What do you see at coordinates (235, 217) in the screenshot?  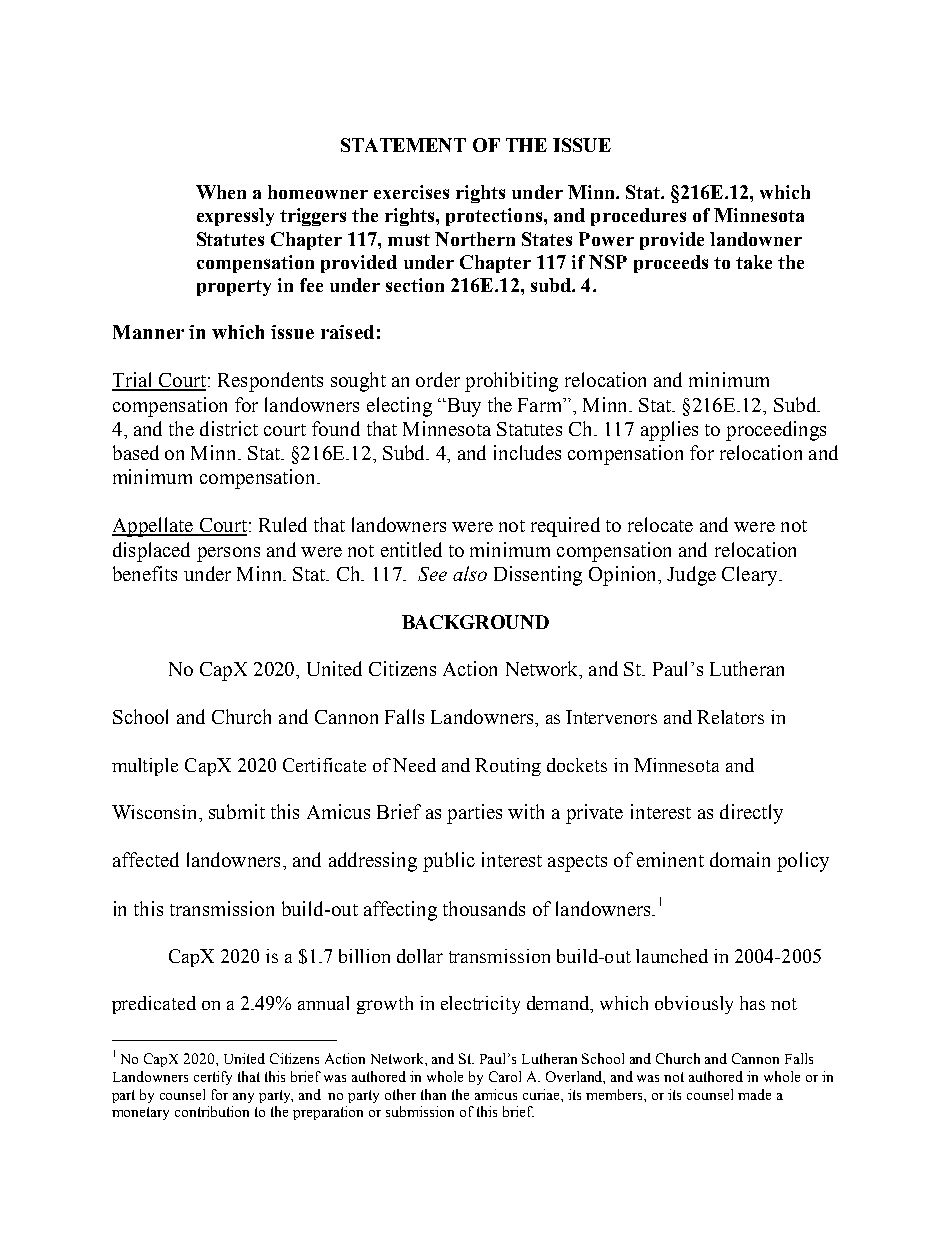 I see `expressly` at bounding box center [235, 217].
